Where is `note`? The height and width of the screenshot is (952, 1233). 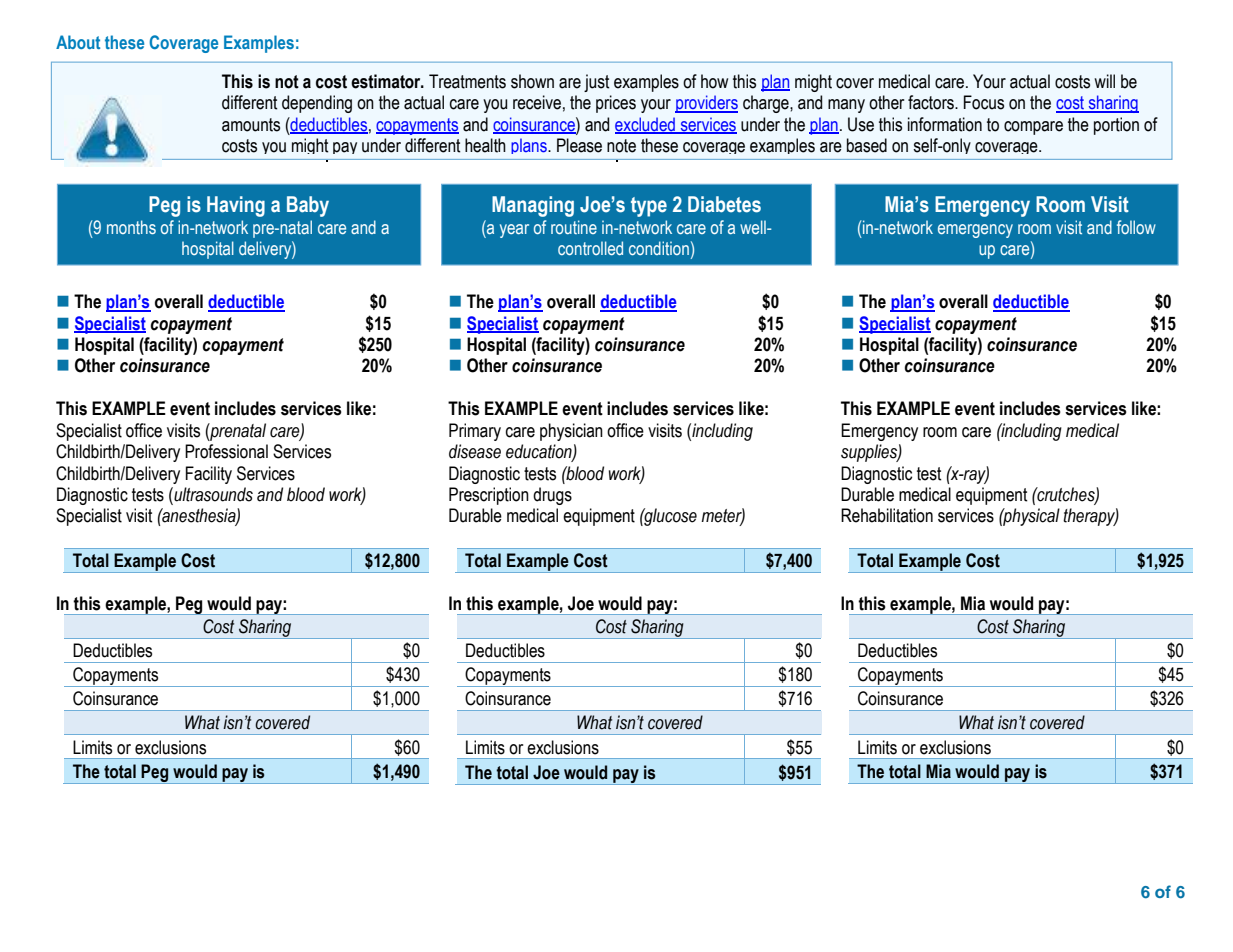
note is located at coordinates (621, 146).
